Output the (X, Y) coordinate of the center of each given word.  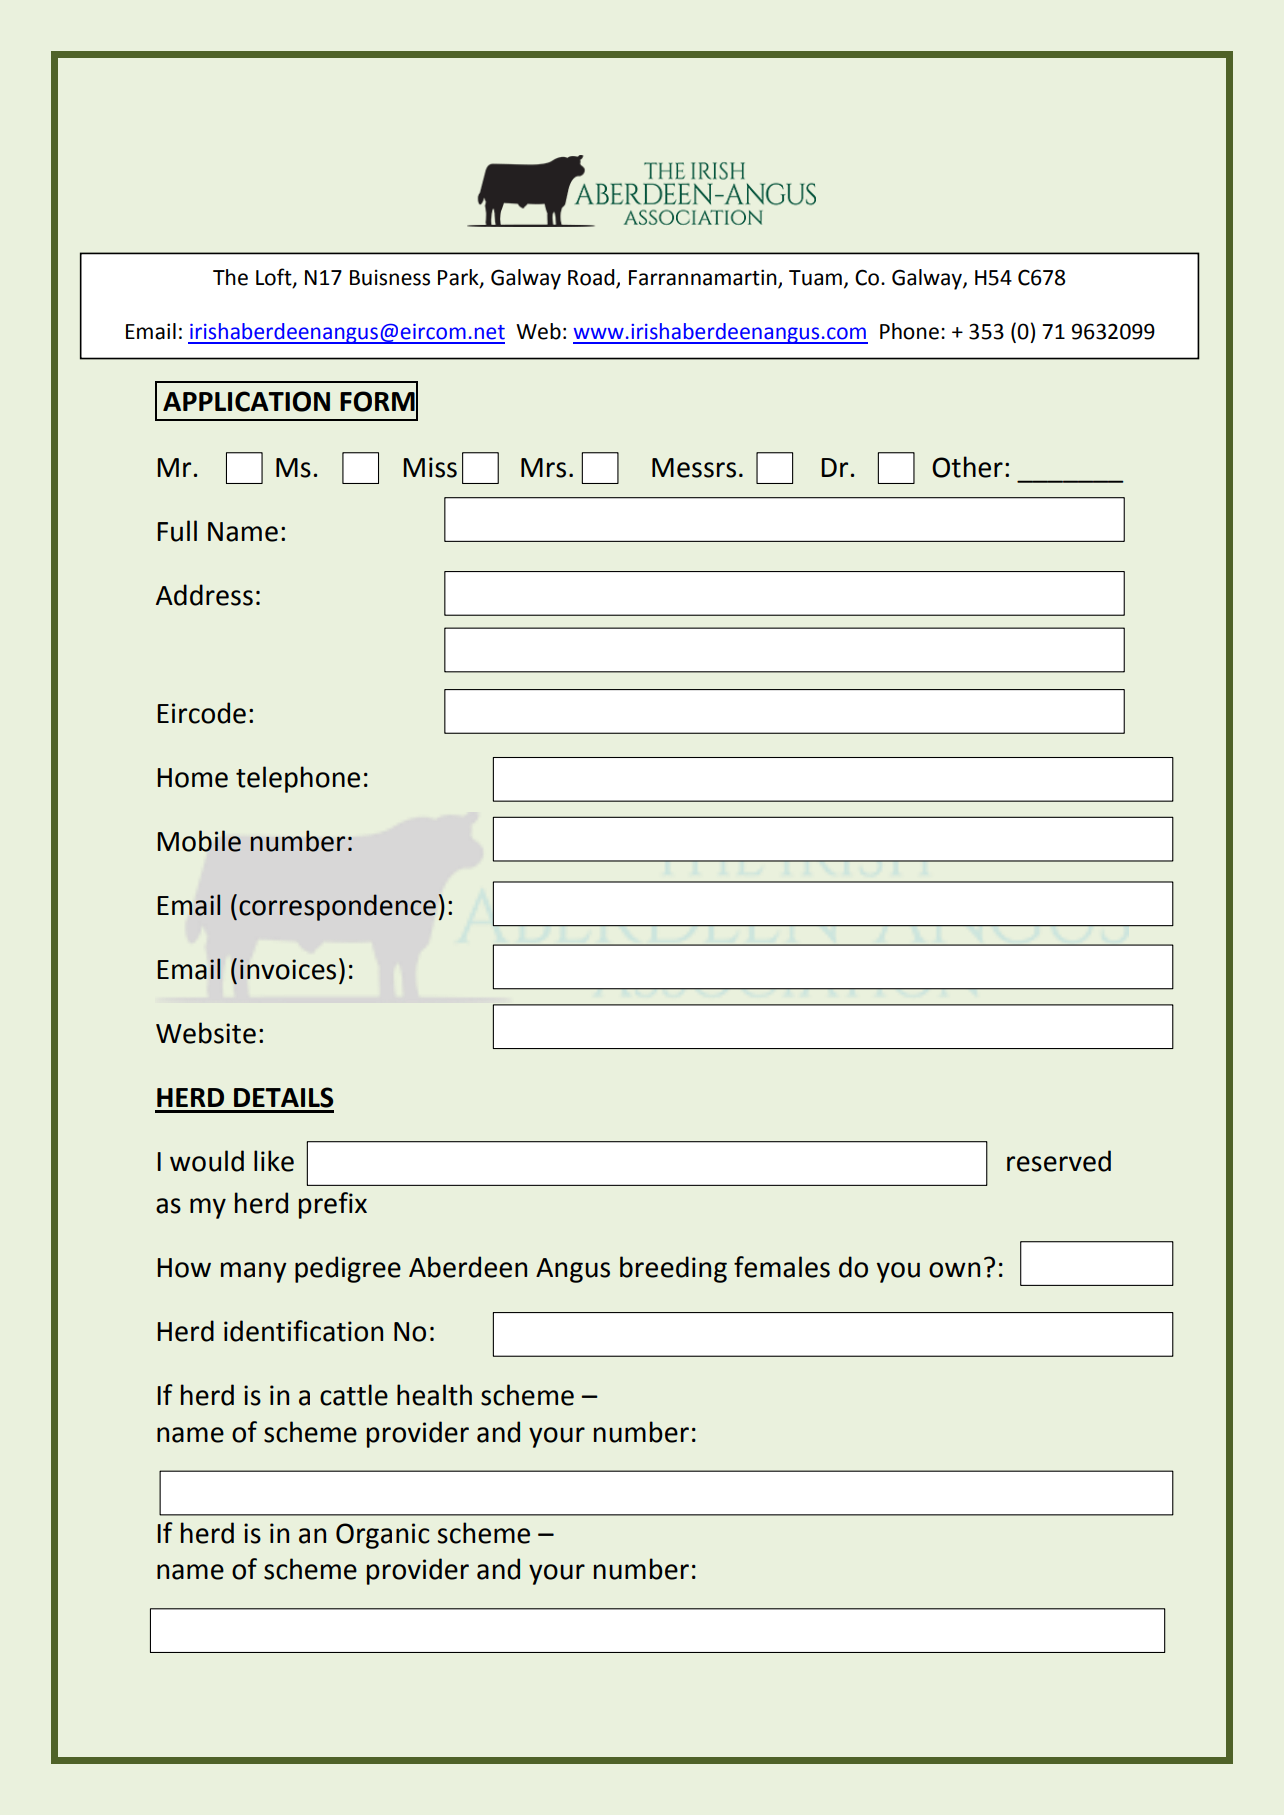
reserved (1059, 1161)
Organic (383, 1536)
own (954, 1270)
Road (592, 278)
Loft (275, 277)
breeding (673, 1269)
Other (967, 467)
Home (192, 778)
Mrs (543, 468)
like (274, 1161)
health (434, 1395)
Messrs (694, 468)
